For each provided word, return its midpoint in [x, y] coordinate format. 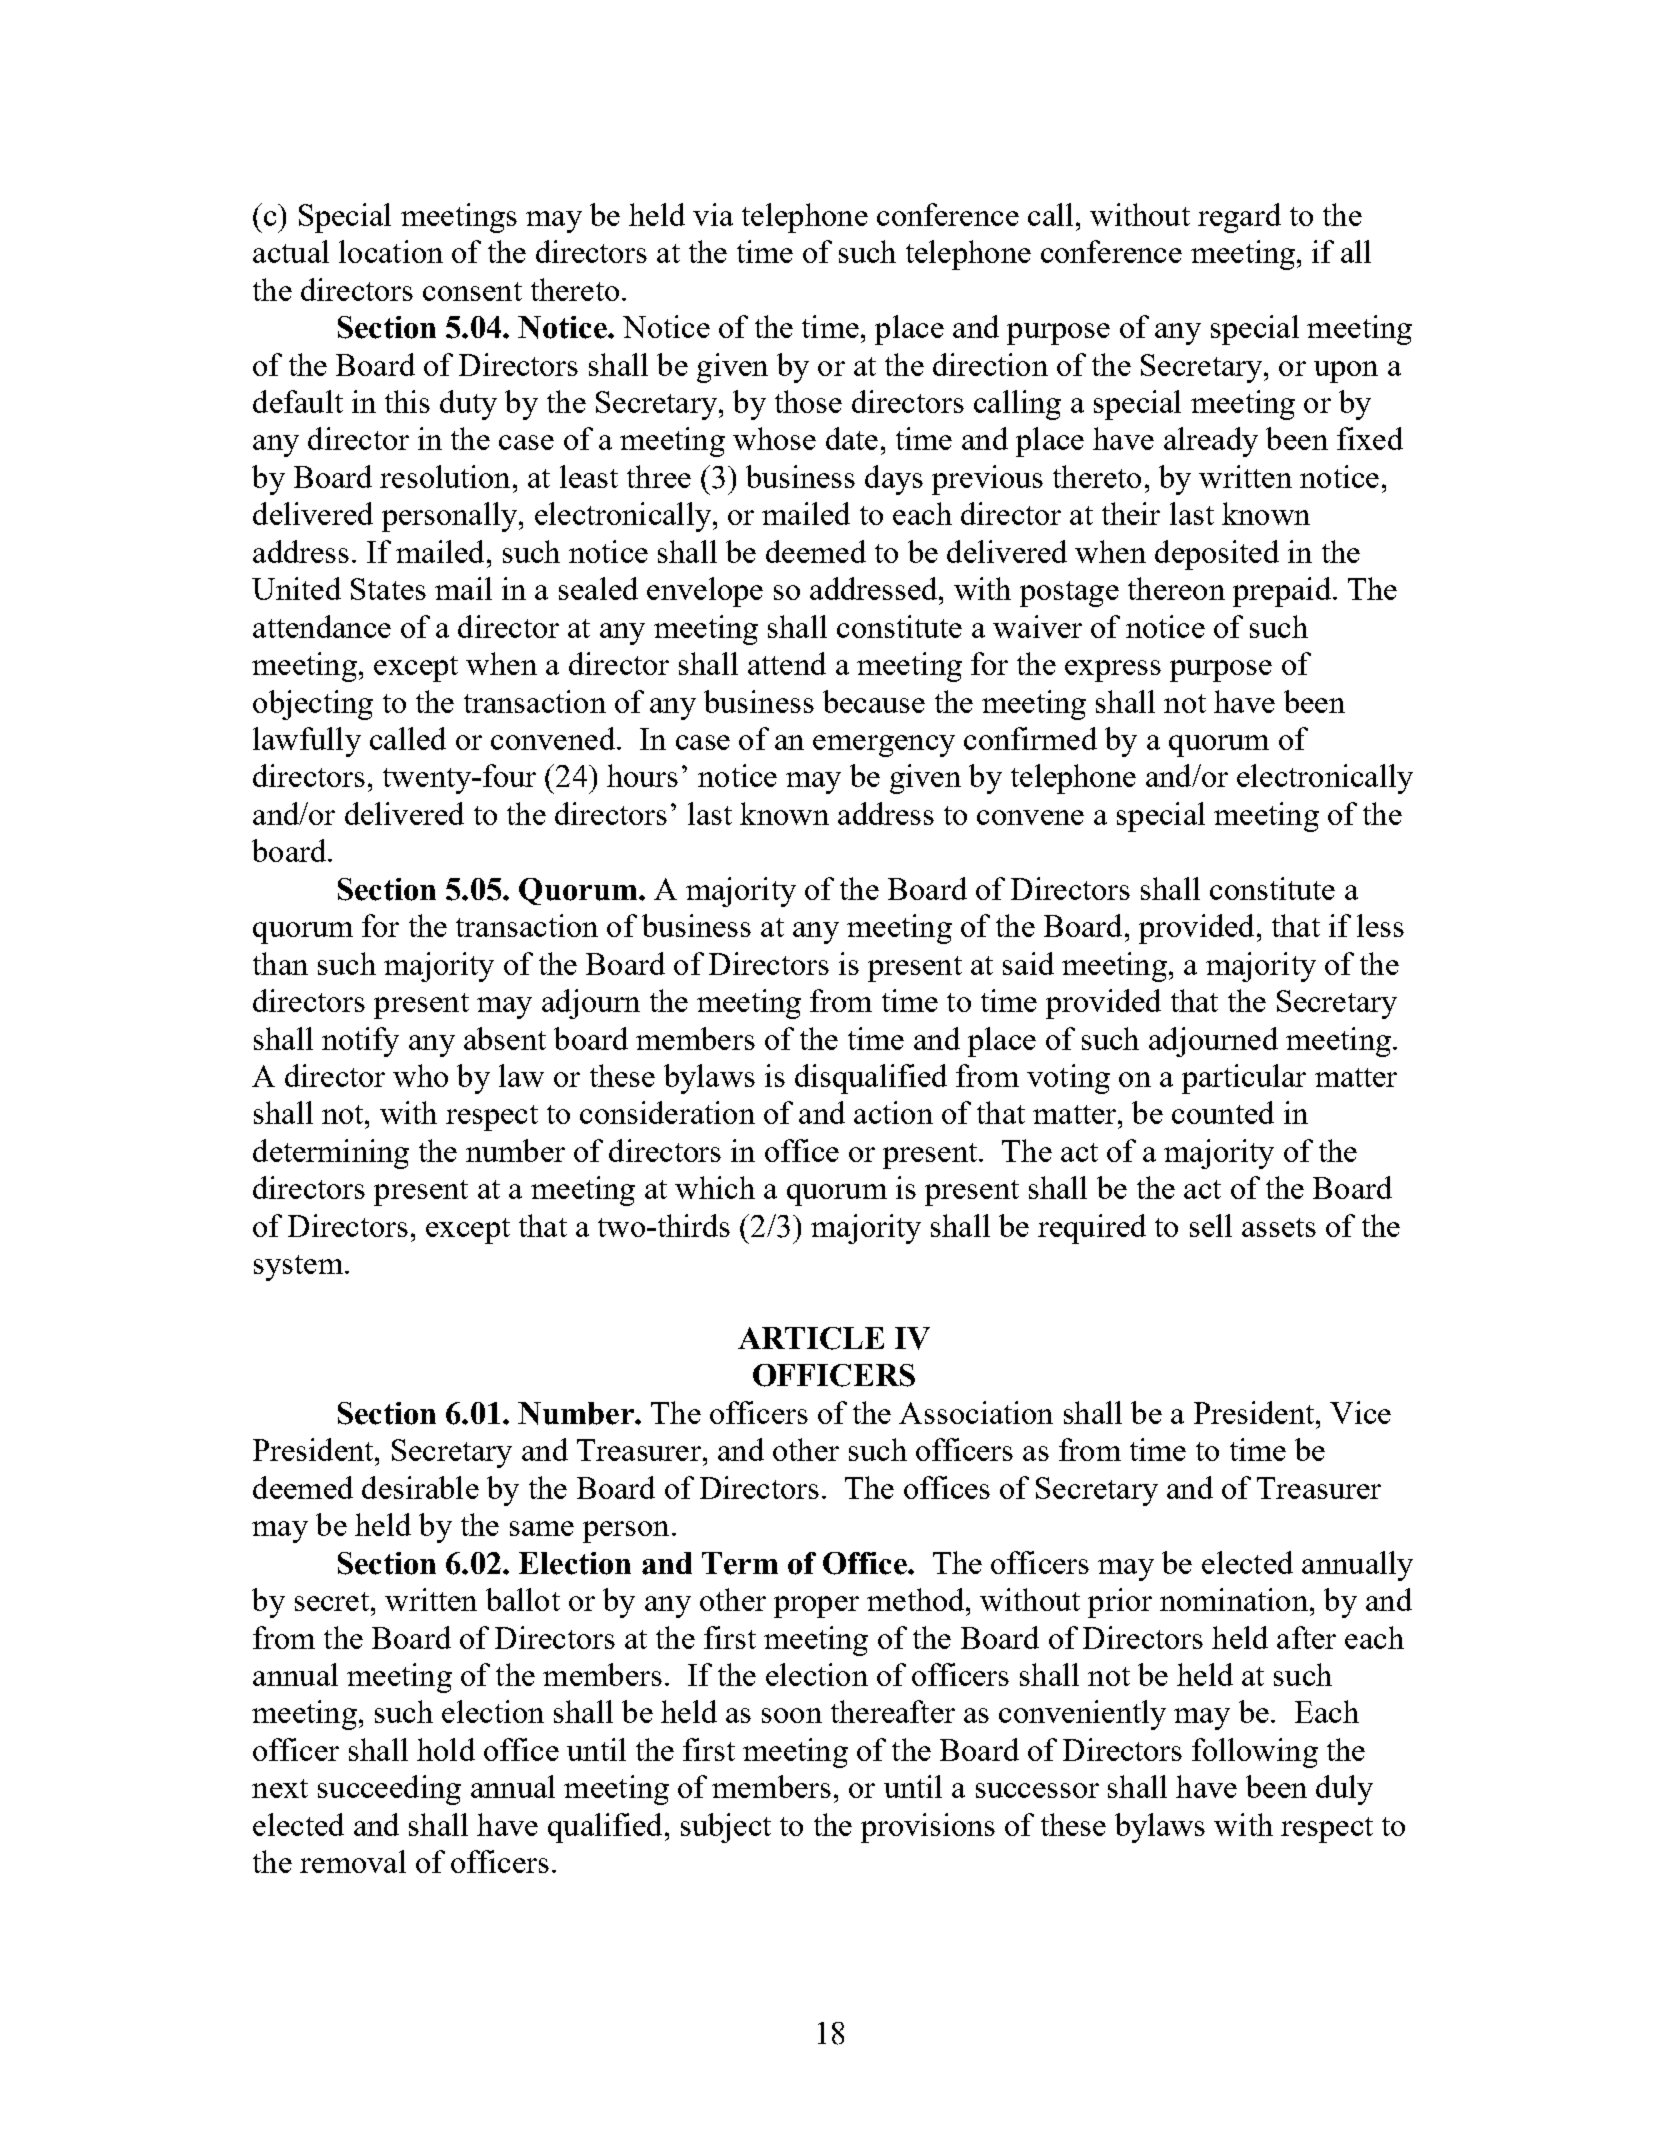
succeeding [389, 1790]
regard [1239, 218]
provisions [928, 1828]
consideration [667, 1112]
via [713, 214]
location [391, 251]
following [1255, 1753]
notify [360, 1042]
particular [1244, 1079]
